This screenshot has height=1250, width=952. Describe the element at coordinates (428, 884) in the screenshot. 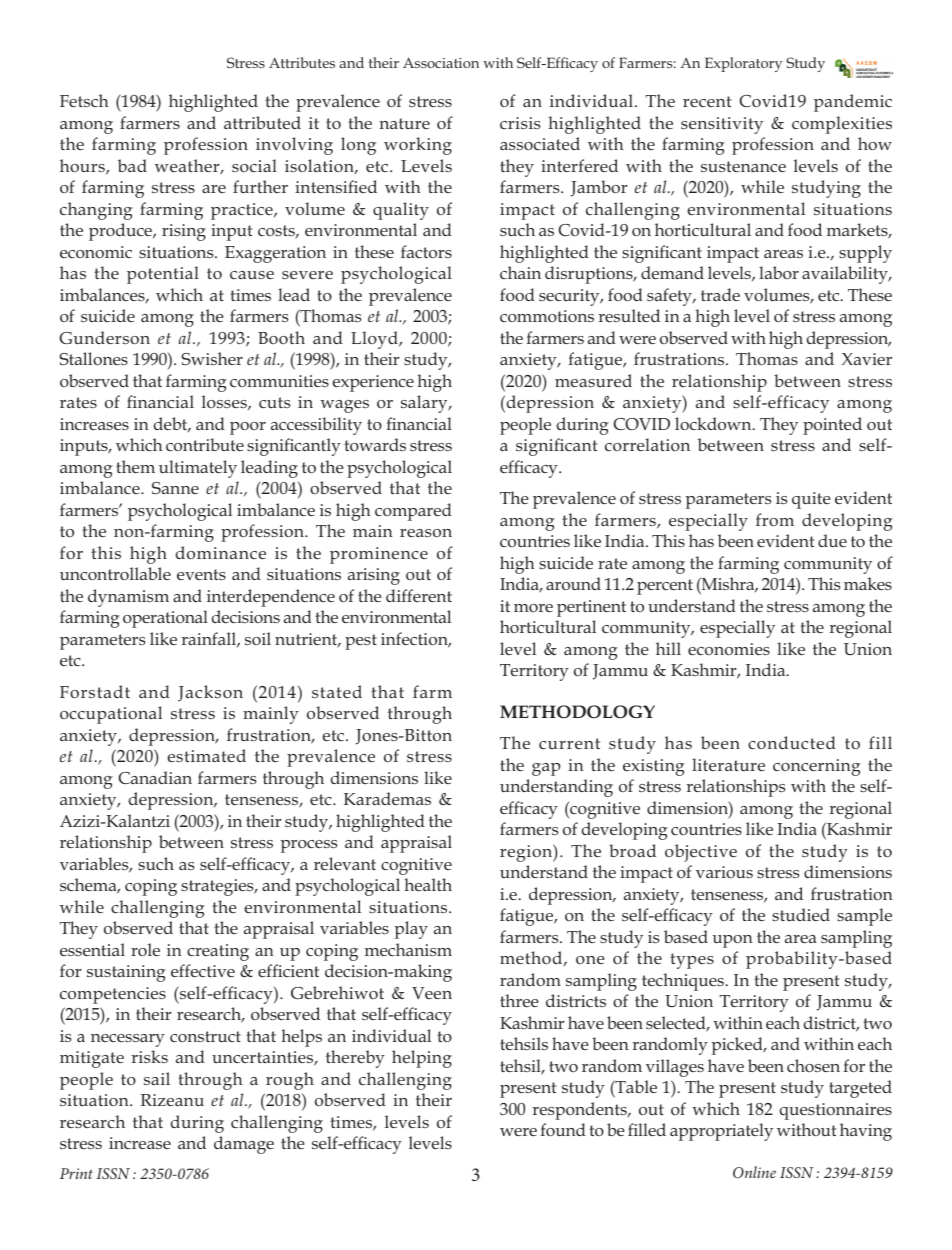

I see `health` at that location.
